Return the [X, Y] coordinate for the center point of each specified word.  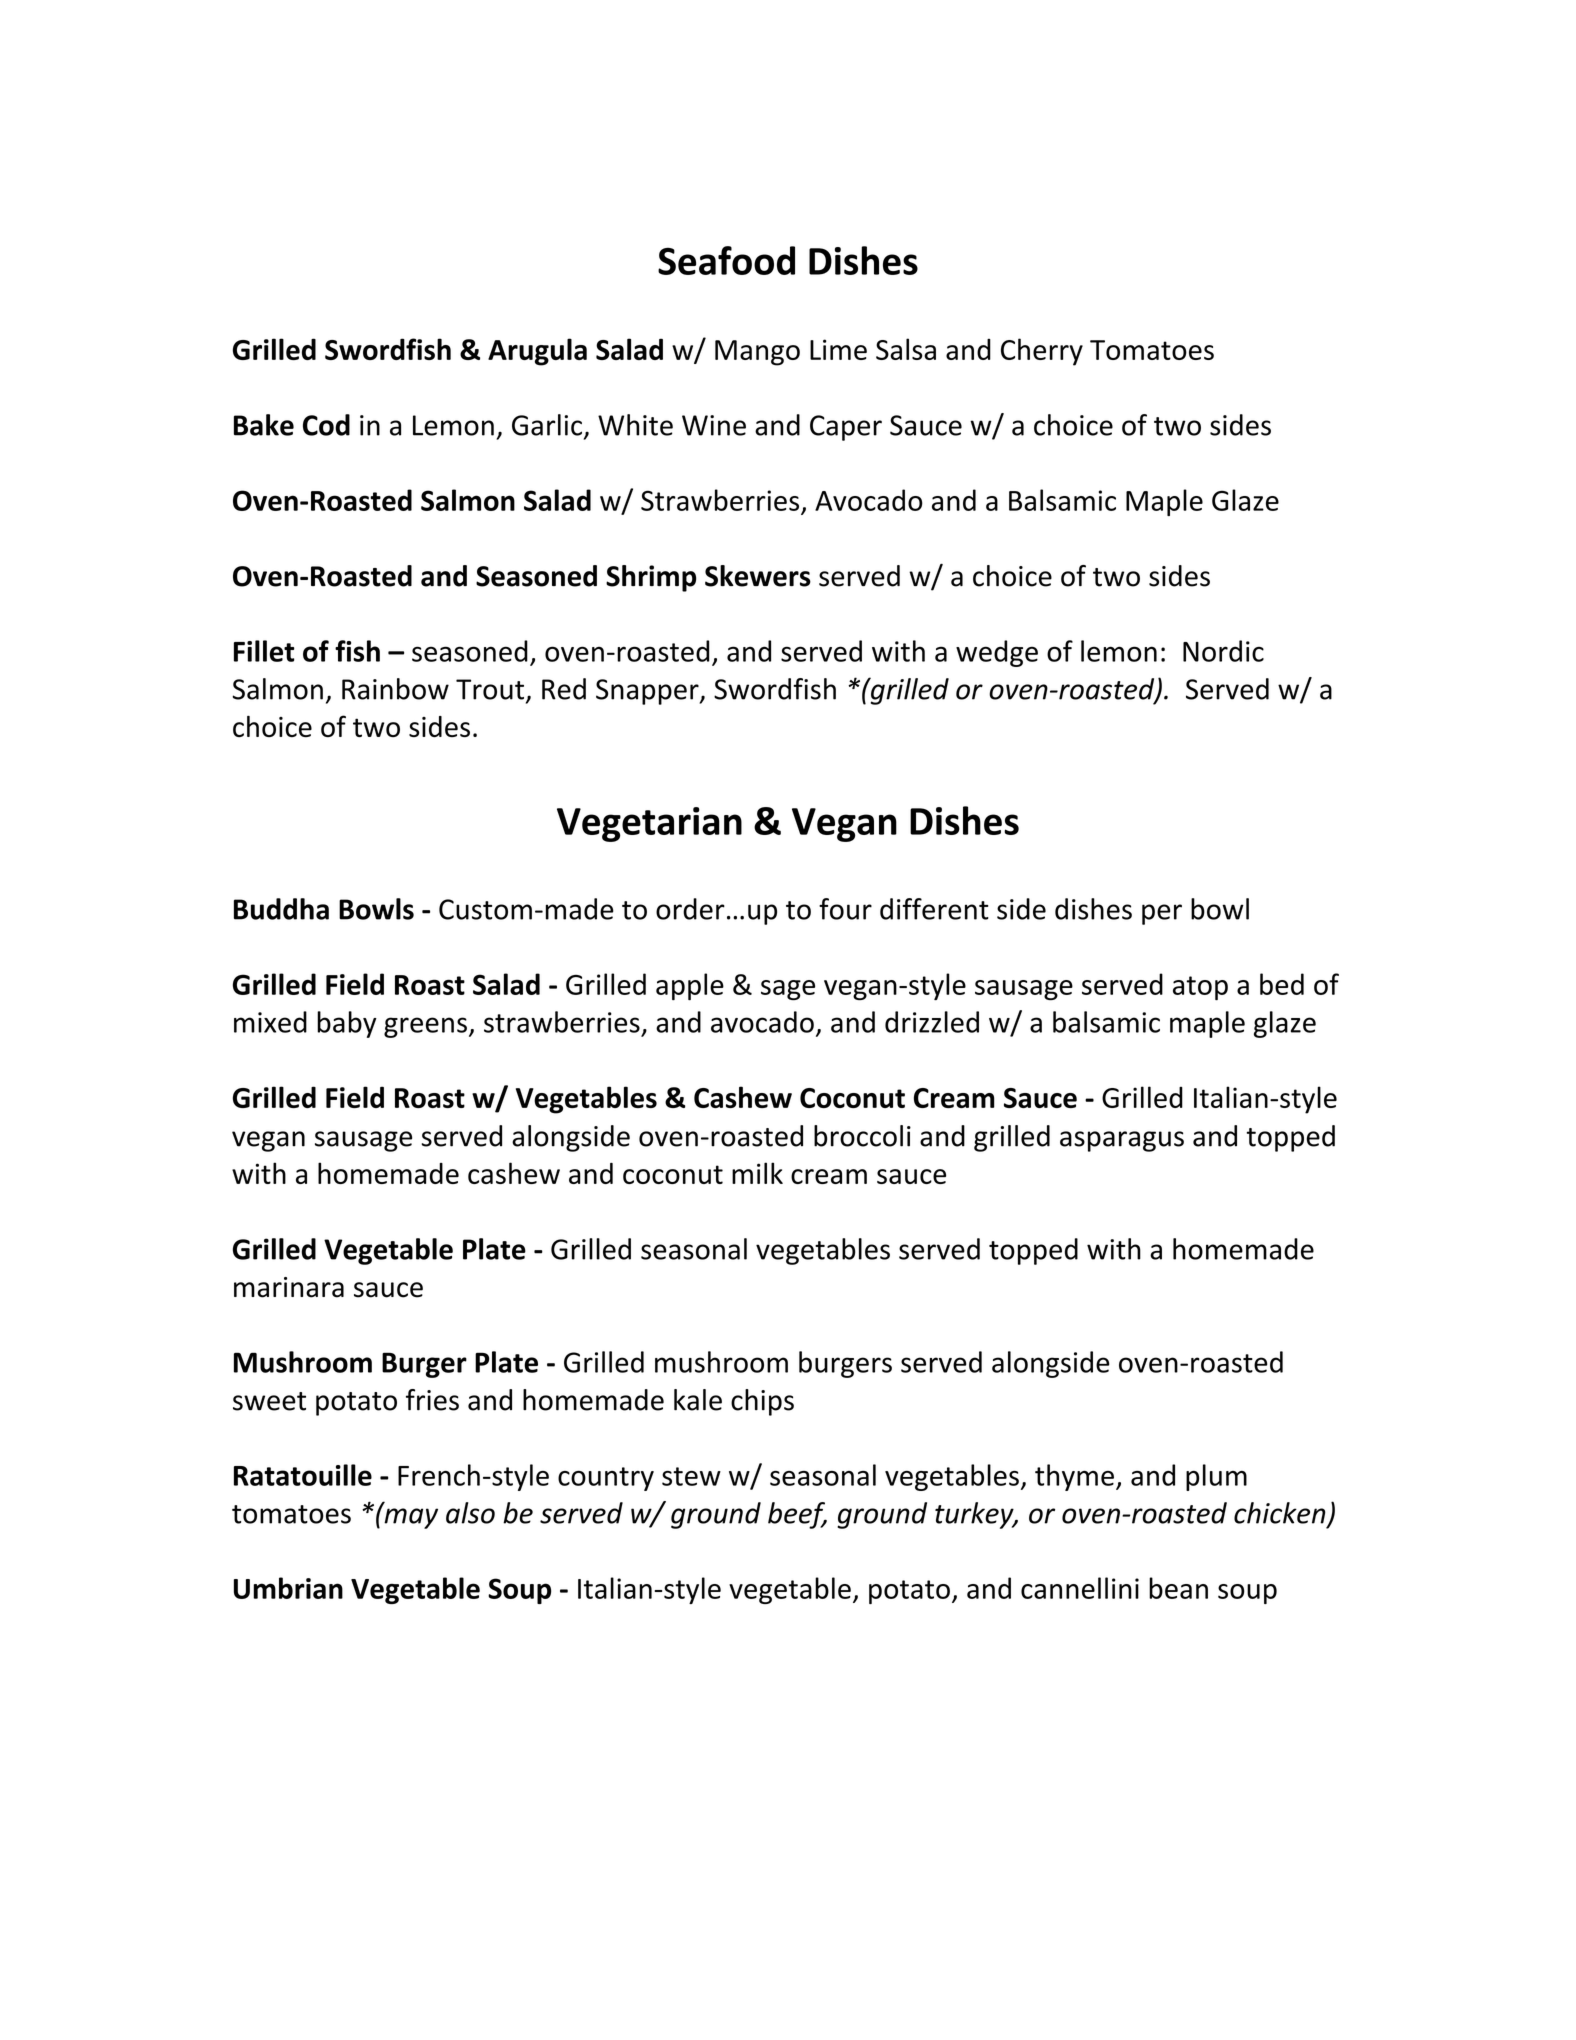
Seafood [726, 260]
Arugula [537, 352]
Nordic [1223, 651]
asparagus [1122, 1141]
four [845, 909]
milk [757, 1173]
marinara [289, 1287]
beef [797, 1515]
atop [1200, 988]
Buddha [281, 909]
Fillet [264, 651]
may [410, 1517]
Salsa [906, 349]
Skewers [758, 576]
